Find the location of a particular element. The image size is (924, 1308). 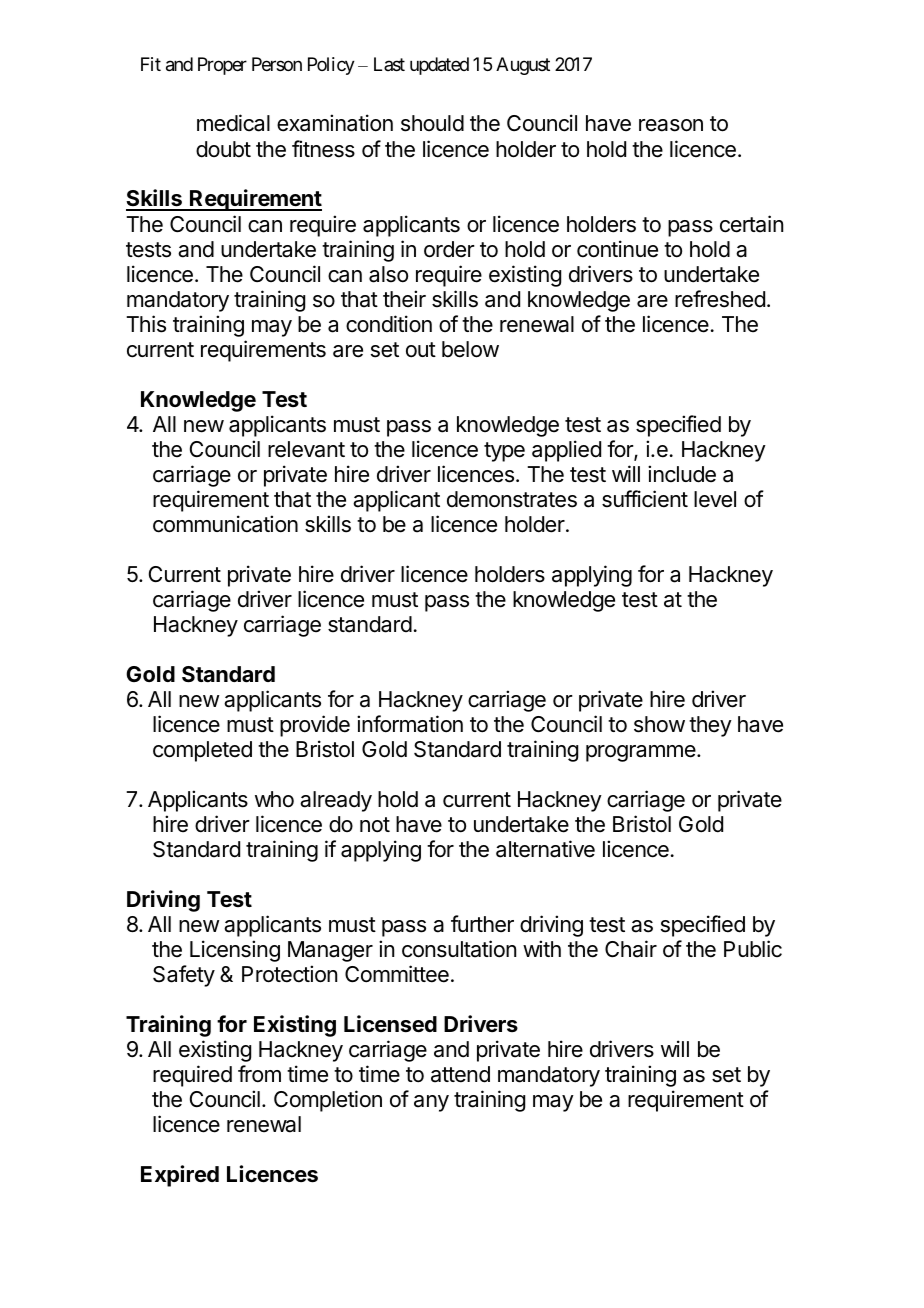

Expired is located at coordinates (180, 1176).
